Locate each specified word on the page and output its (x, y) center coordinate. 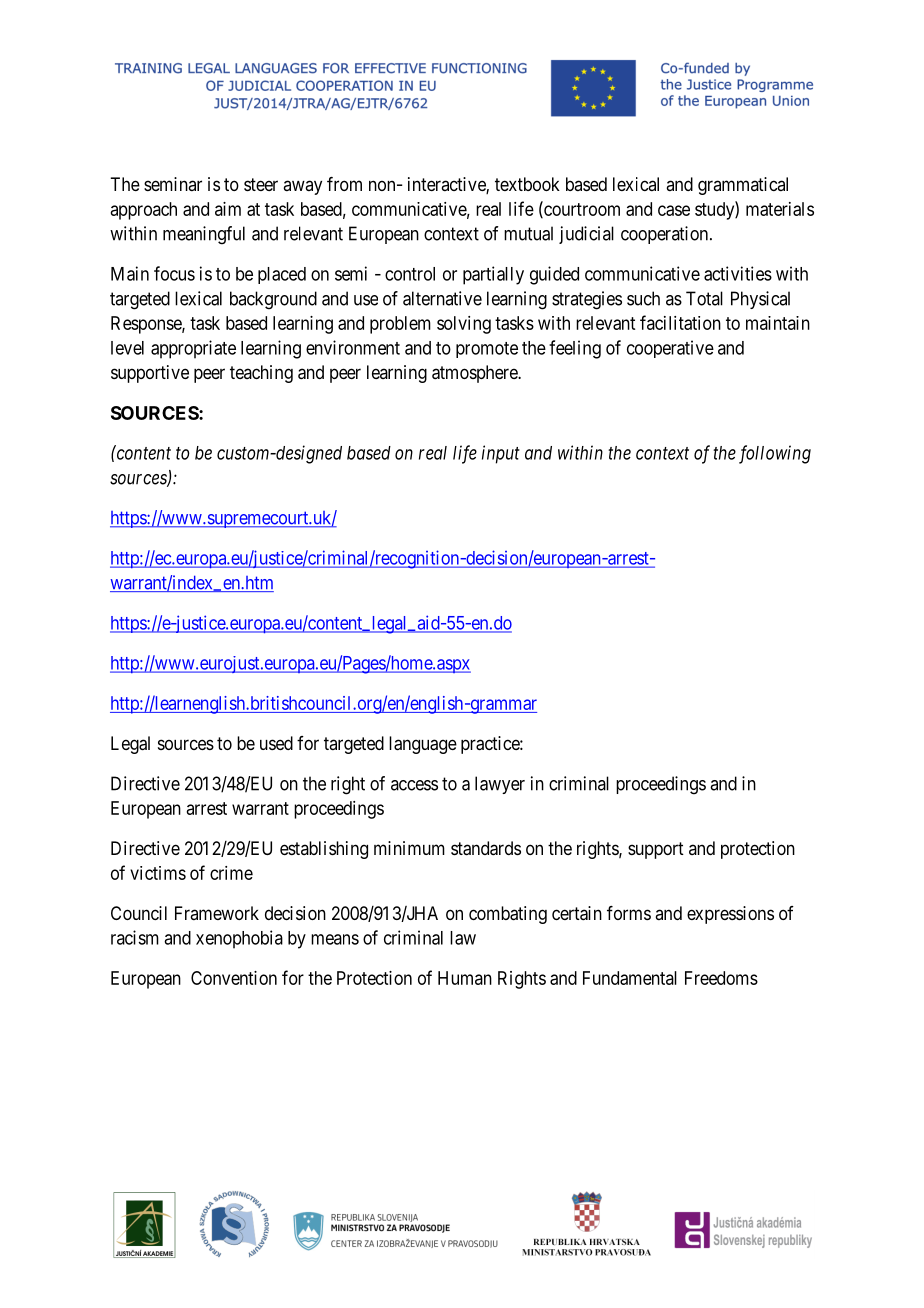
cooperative (670, 349)
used (276, 743)
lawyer (500, 785)
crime (231, 873)
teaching (261, 374)
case (674, 210)
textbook (527, 184)
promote (487, 350)
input (501, 454)
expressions (730, 915)
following (775, 454)
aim (228, 209)
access (414, 785)
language (423, 745)
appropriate (193, 349)
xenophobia (239, 939)
